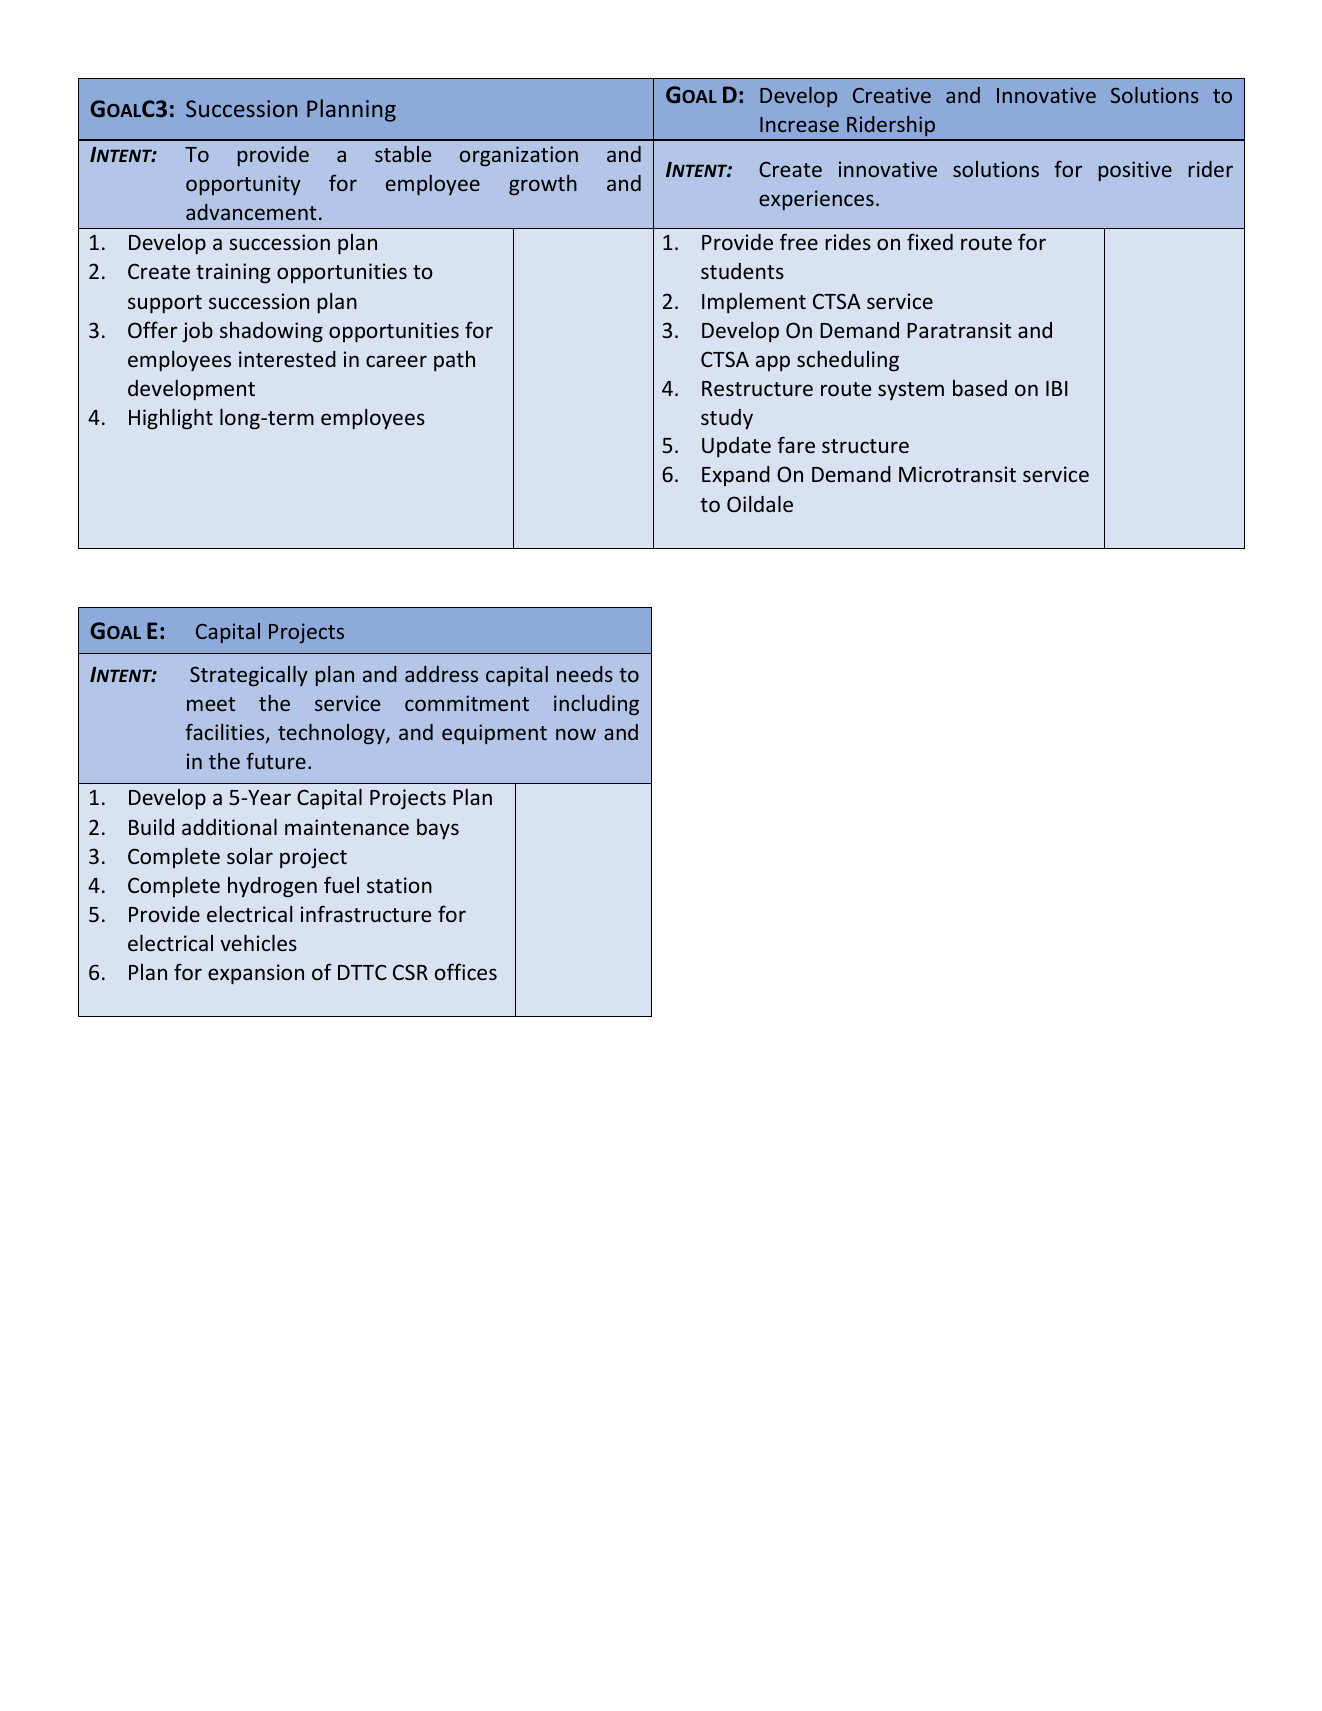 Image resolution: width=1322 pixels, height=1711 pixels. I want to click on shadowing, so click(271, 332).
